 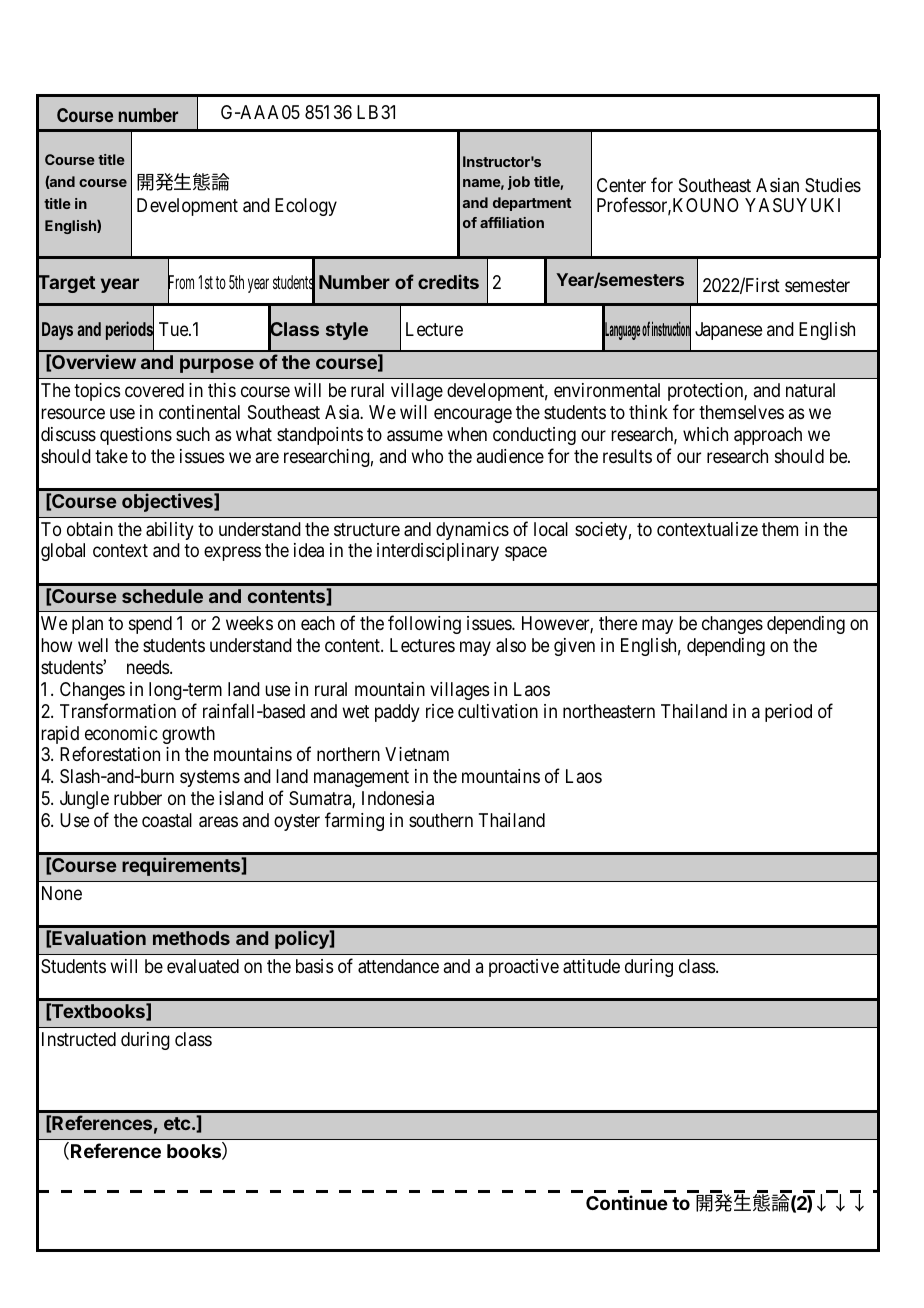 What do you see at coordinates (512, 222) in the page?
I see `affiliation` at bounding box center [512, 222].
